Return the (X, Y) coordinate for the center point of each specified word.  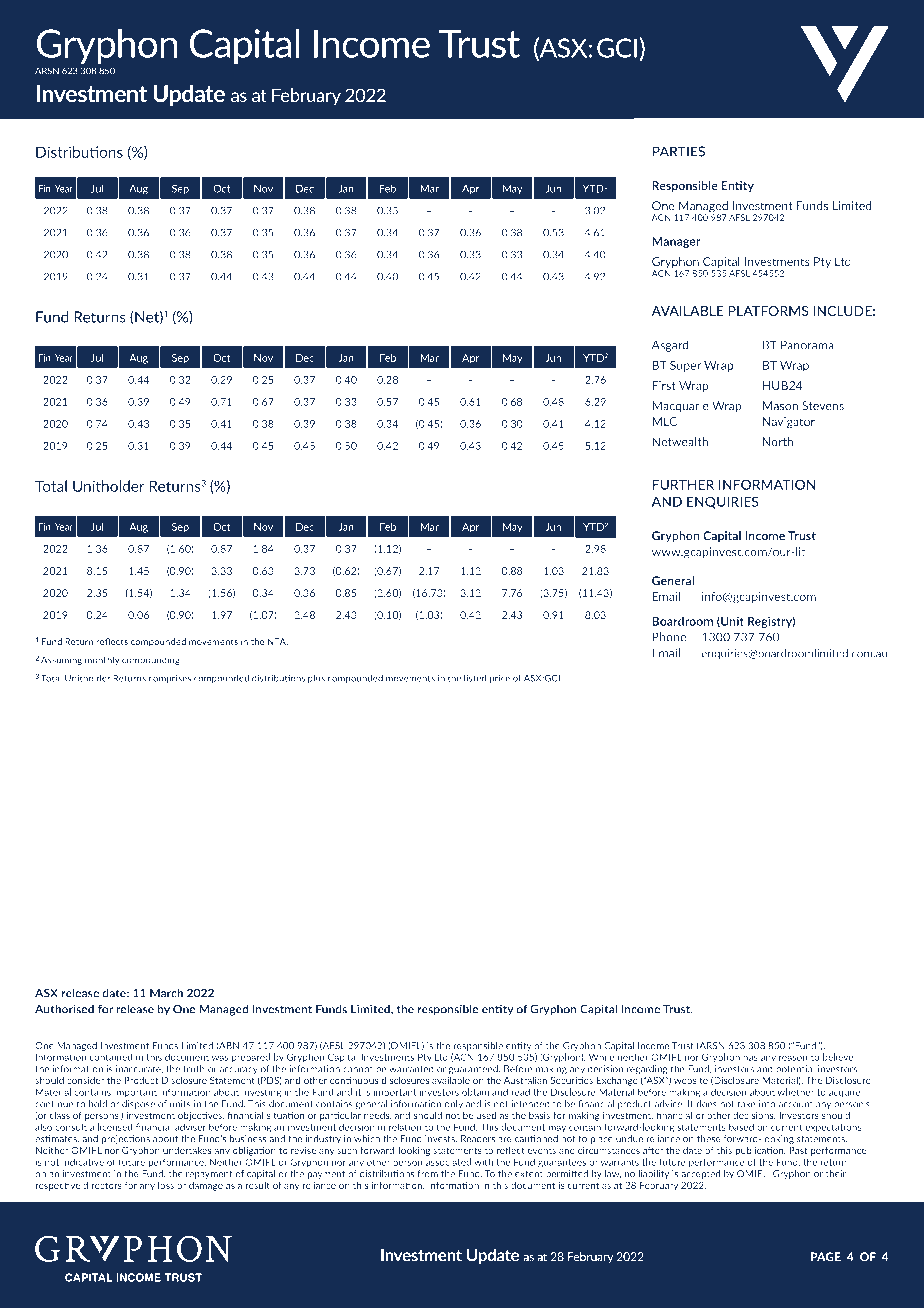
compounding (152, 660)
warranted (411, 1069)
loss (166, 1185)
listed (475, 678)
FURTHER (683, 484)
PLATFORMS (768, 311)
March (166, 993)
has (750, 1057)
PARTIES (678, 151)
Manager (676, 242)
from (427, 1174)
